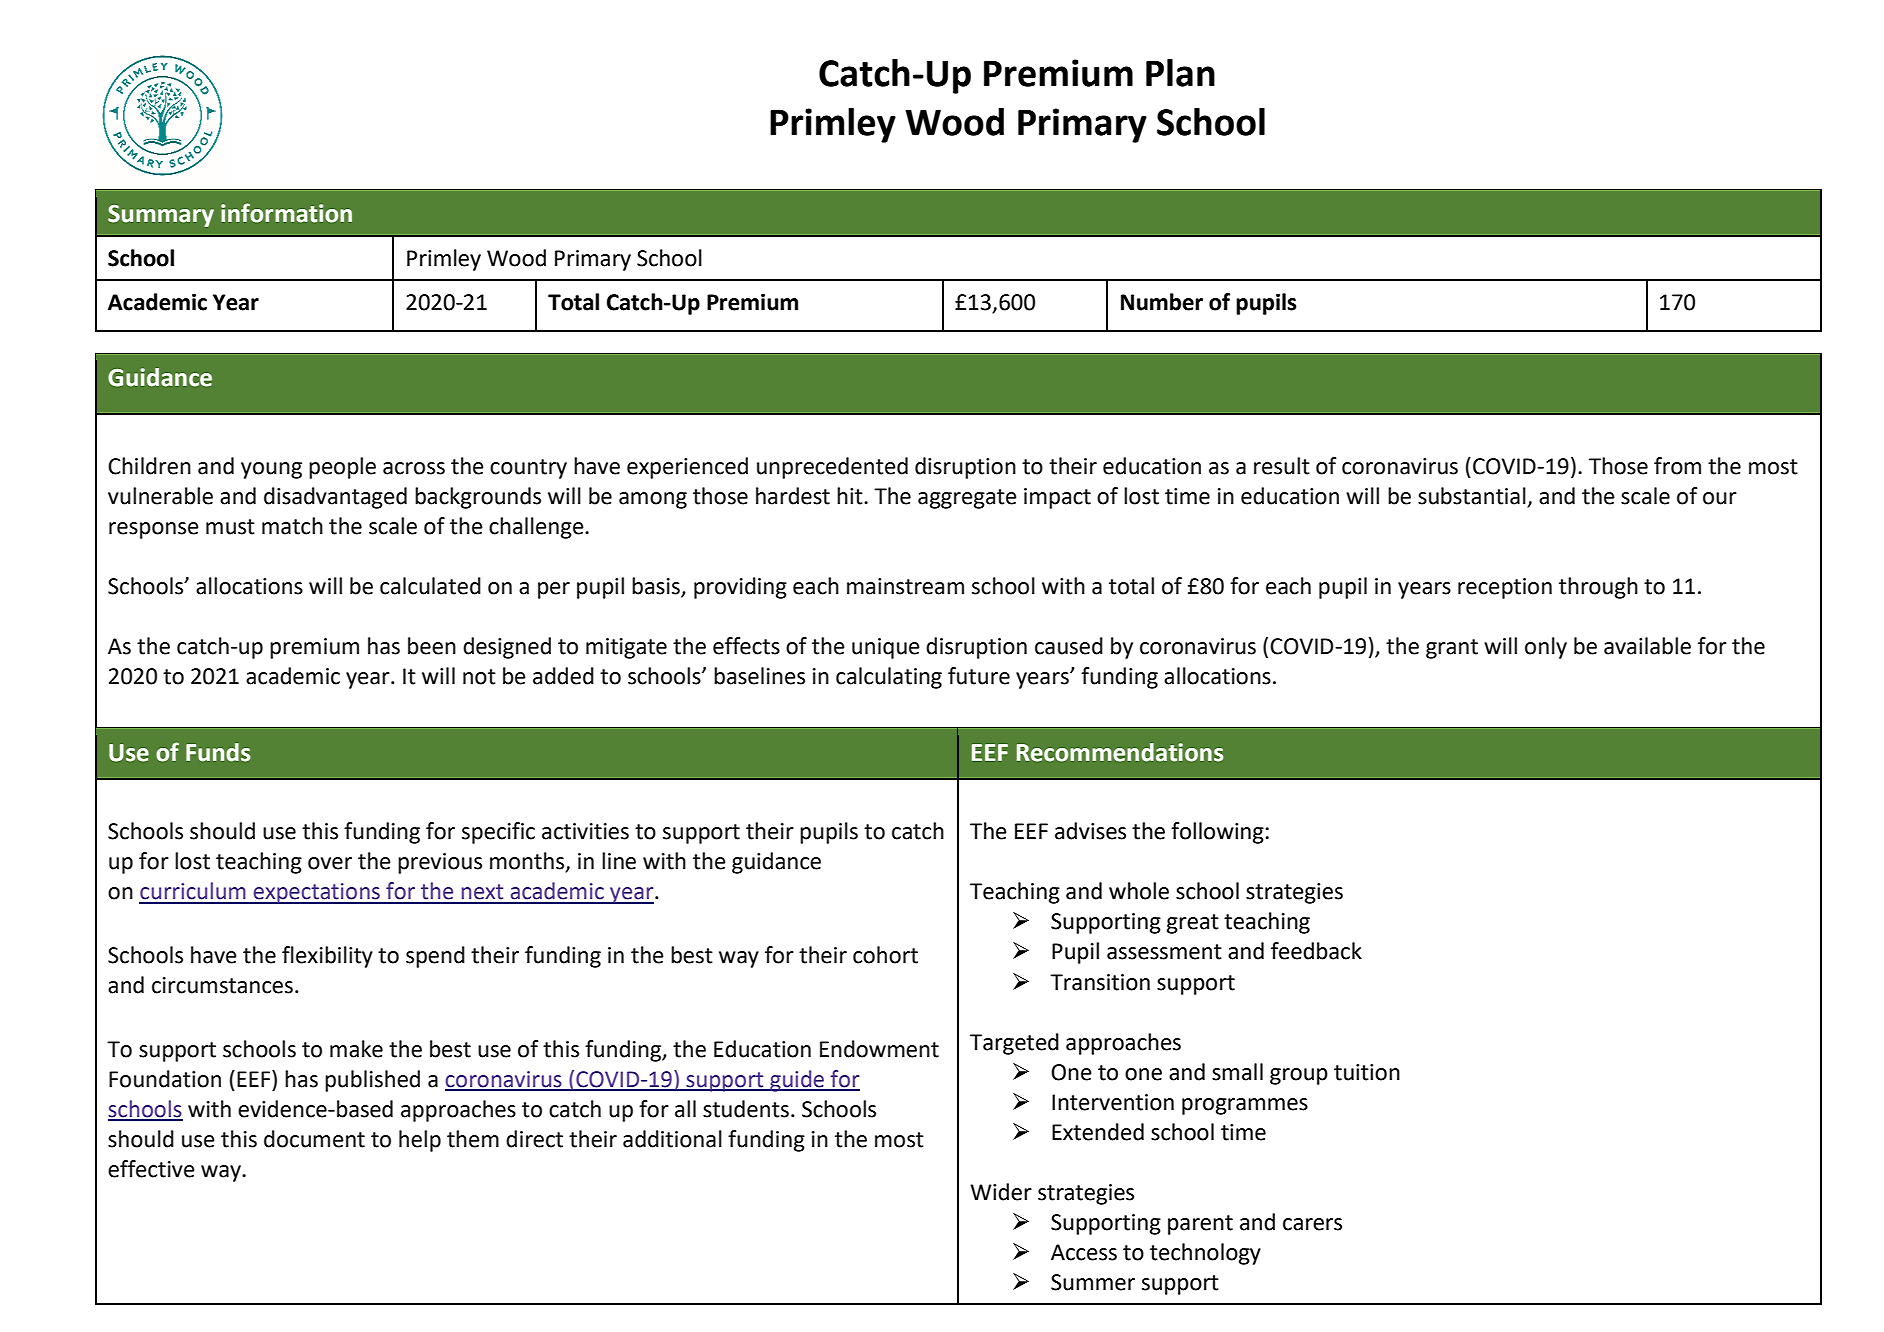 The height and width of the screenshot is (1332, 1884). I want to click on future, so click(979, 676).
